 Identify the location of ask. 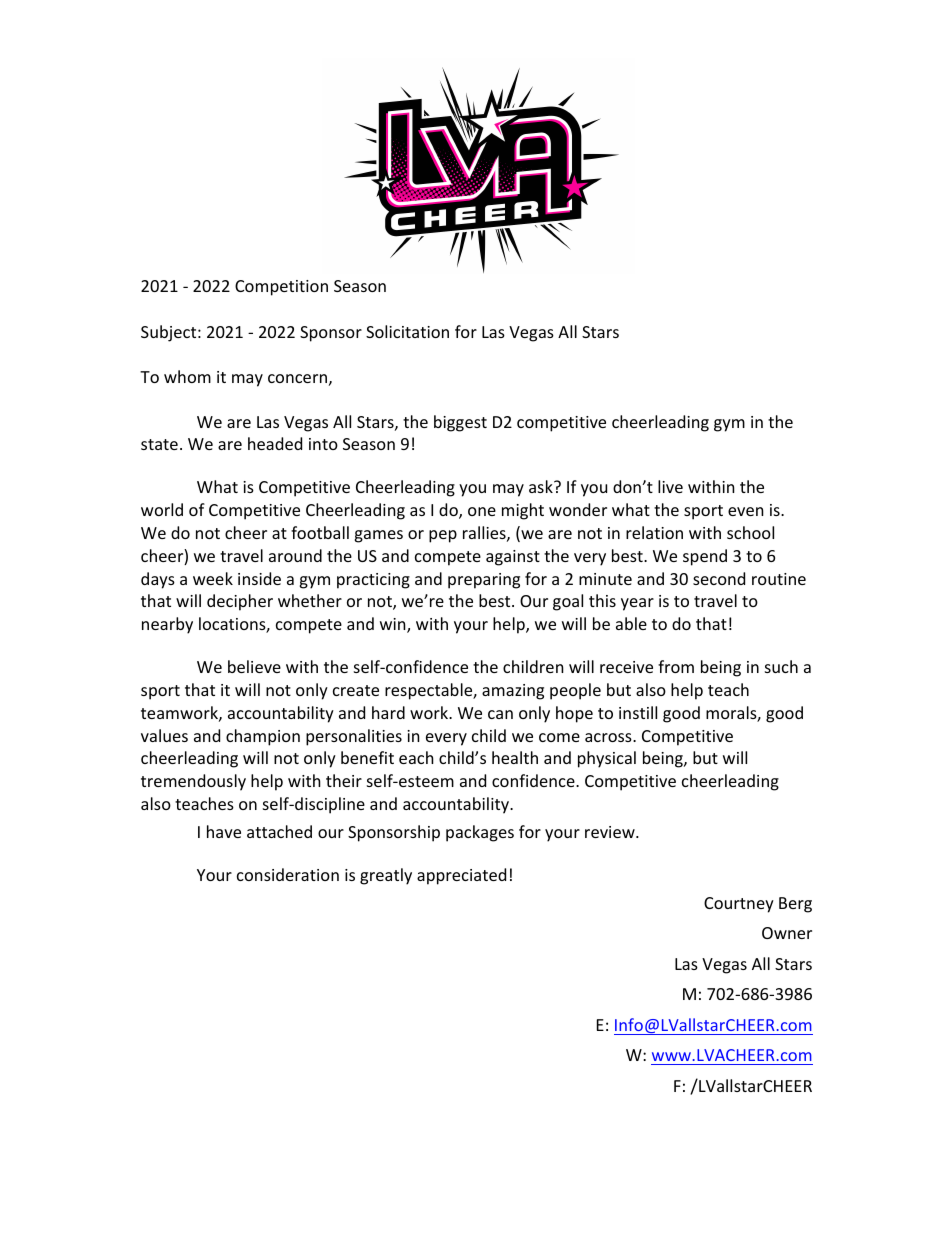
(542, 486).
